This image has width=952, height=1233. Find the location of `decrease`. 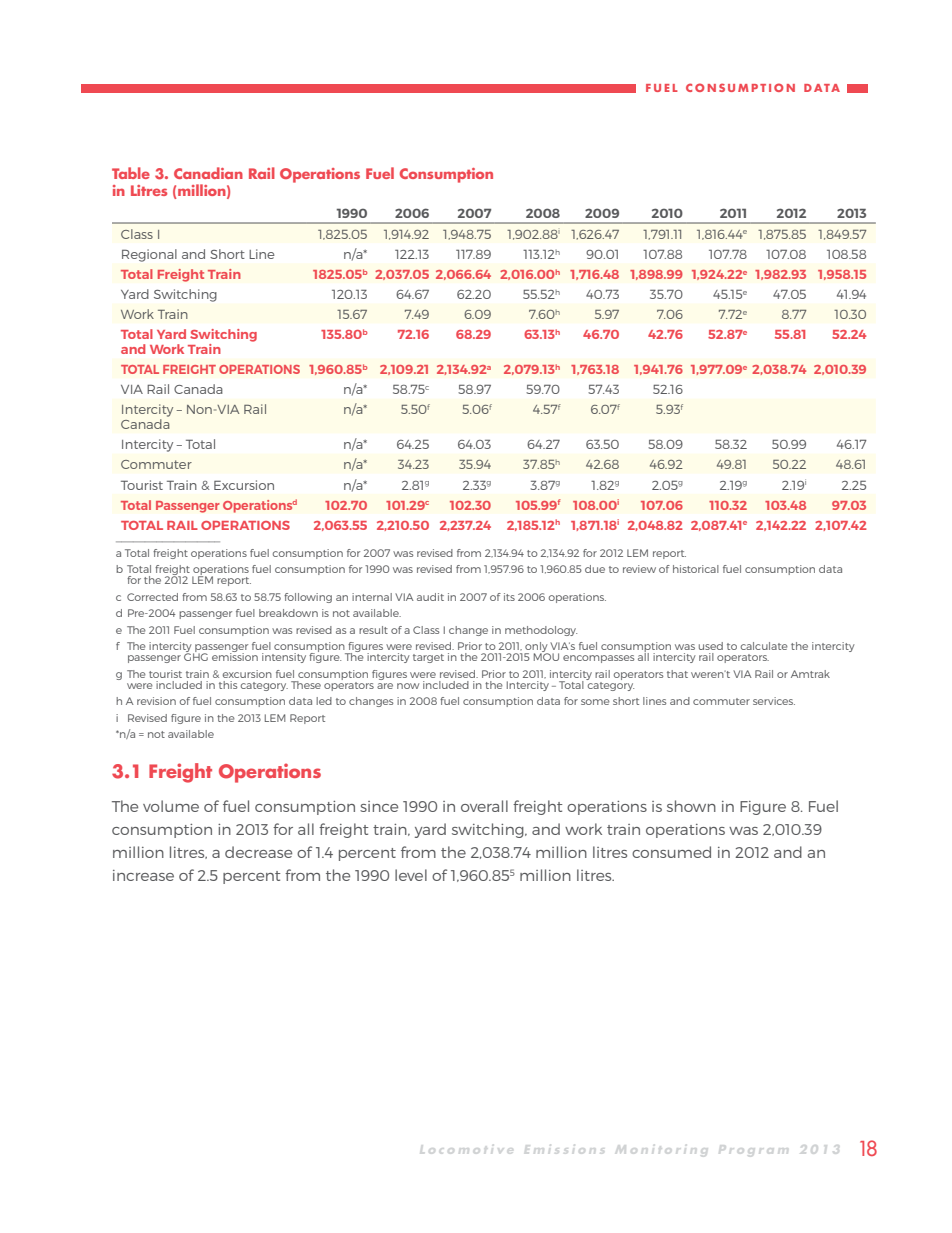

decrease is located at coordinates (258, 852).
